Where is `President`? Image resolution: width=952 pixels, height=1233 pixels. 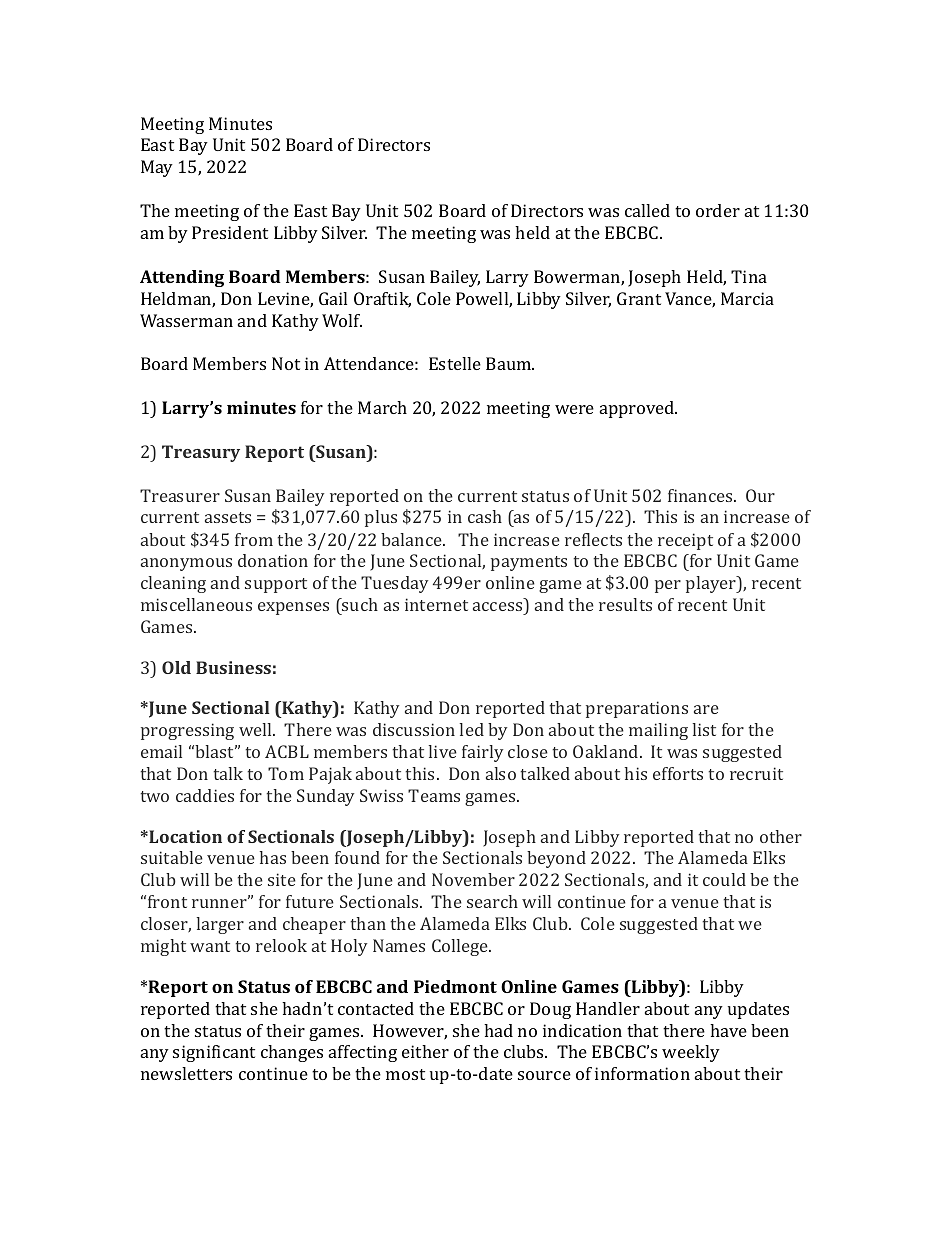
President is located at coordinates (230, 232).
